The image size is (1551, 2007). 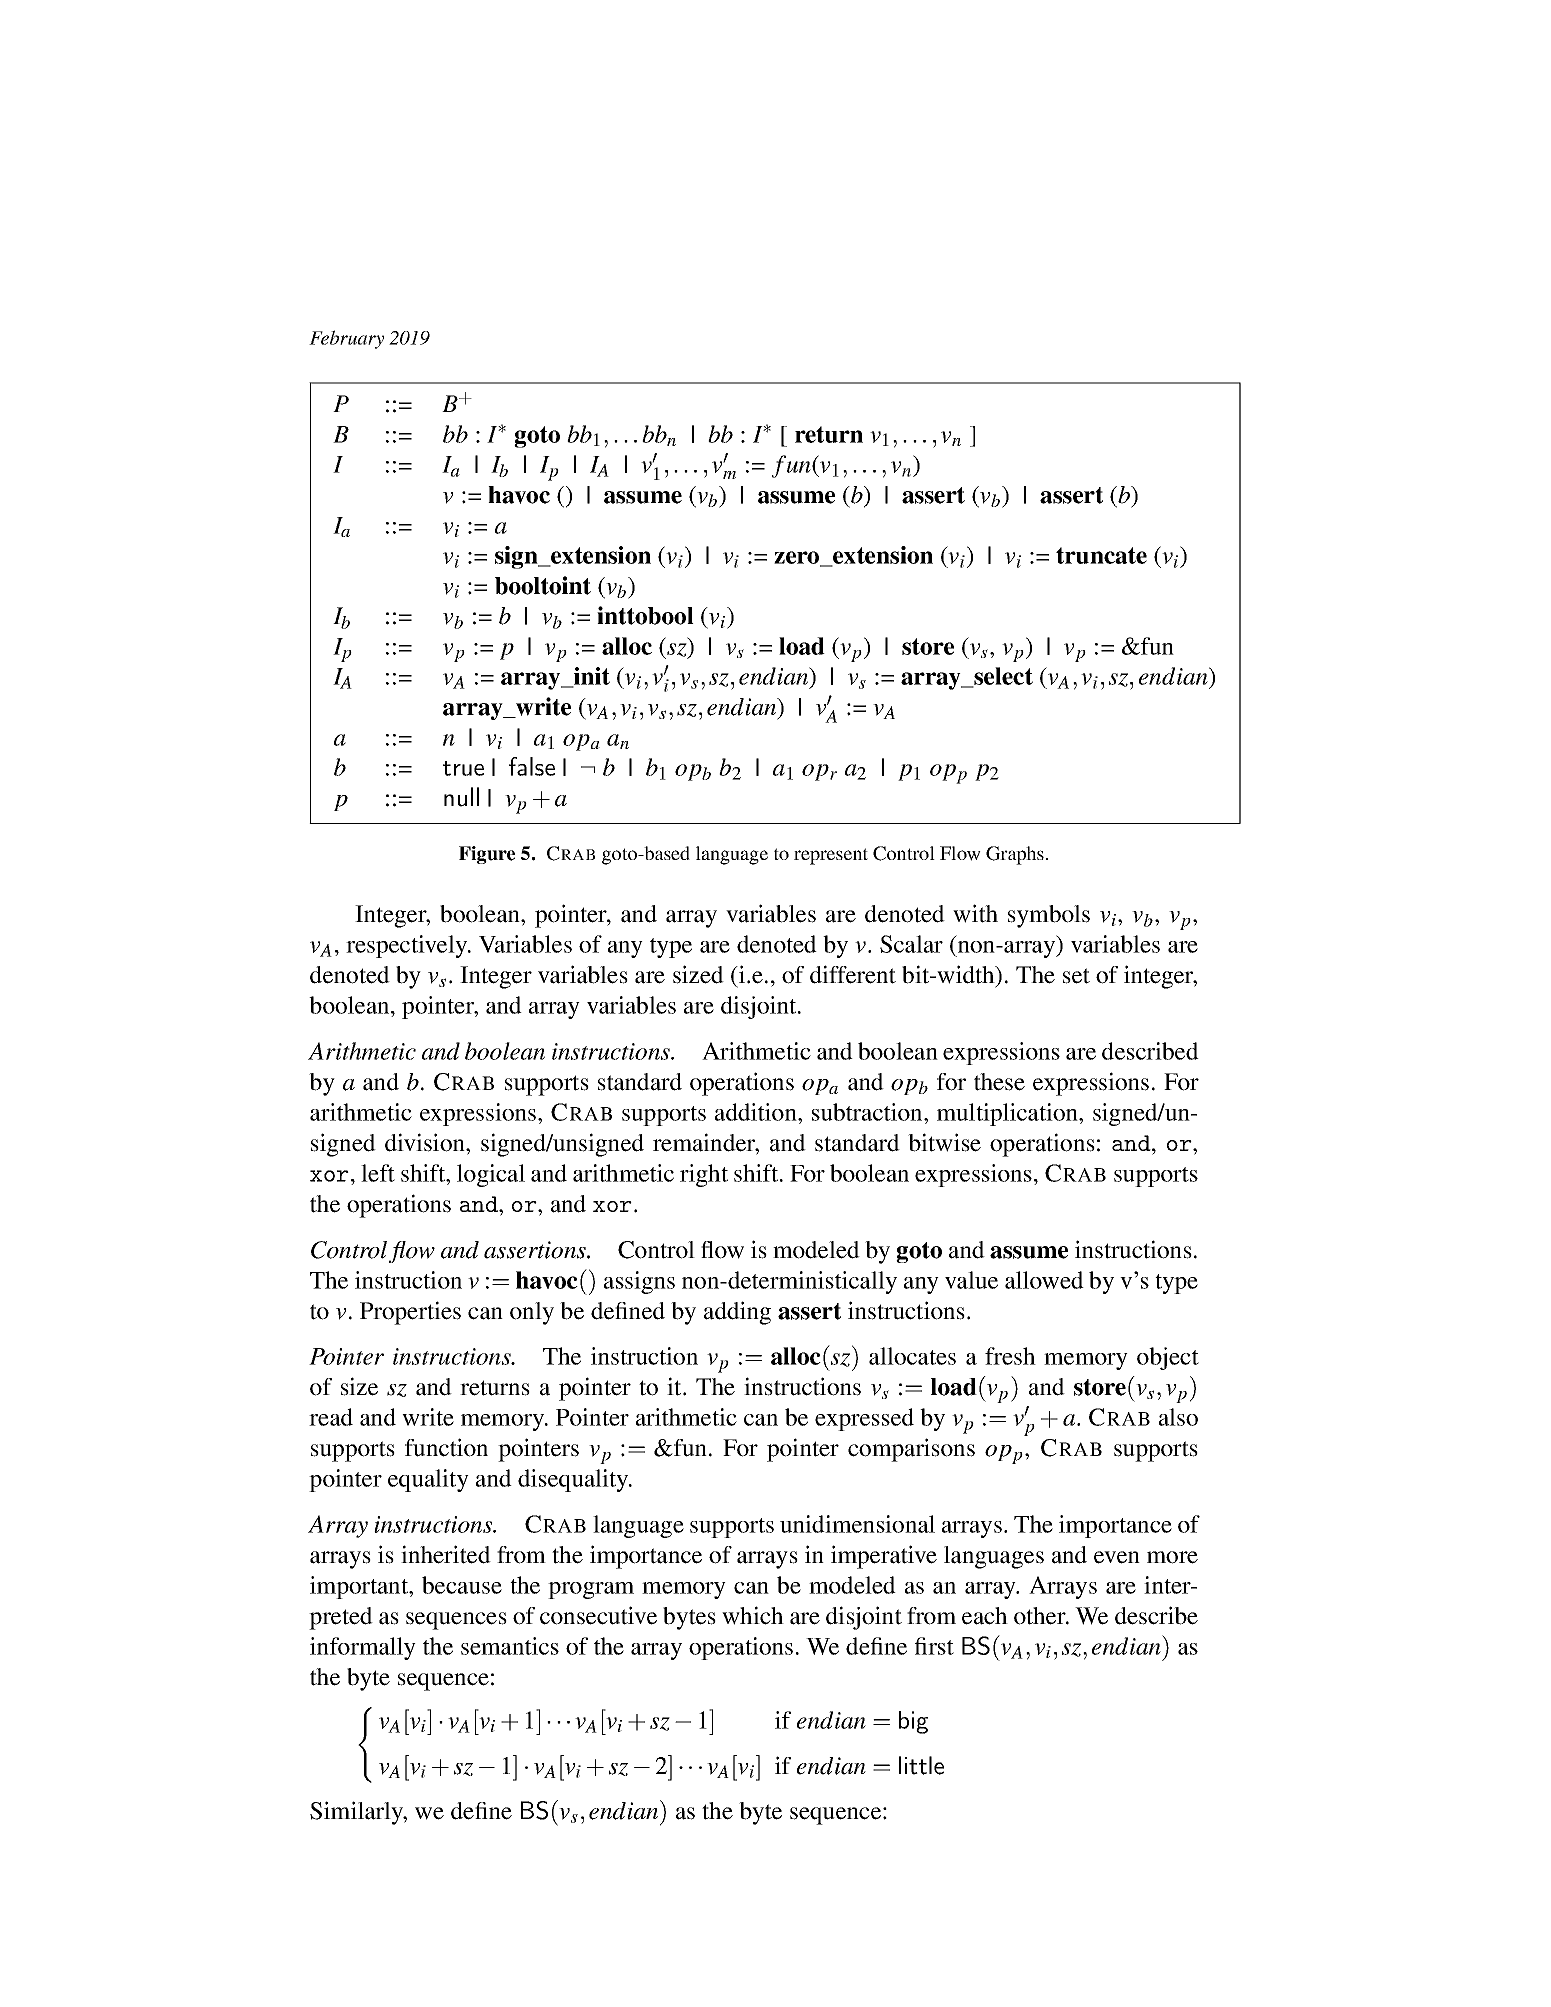 I want to click on truncate, so click(x=1101, y=555).
